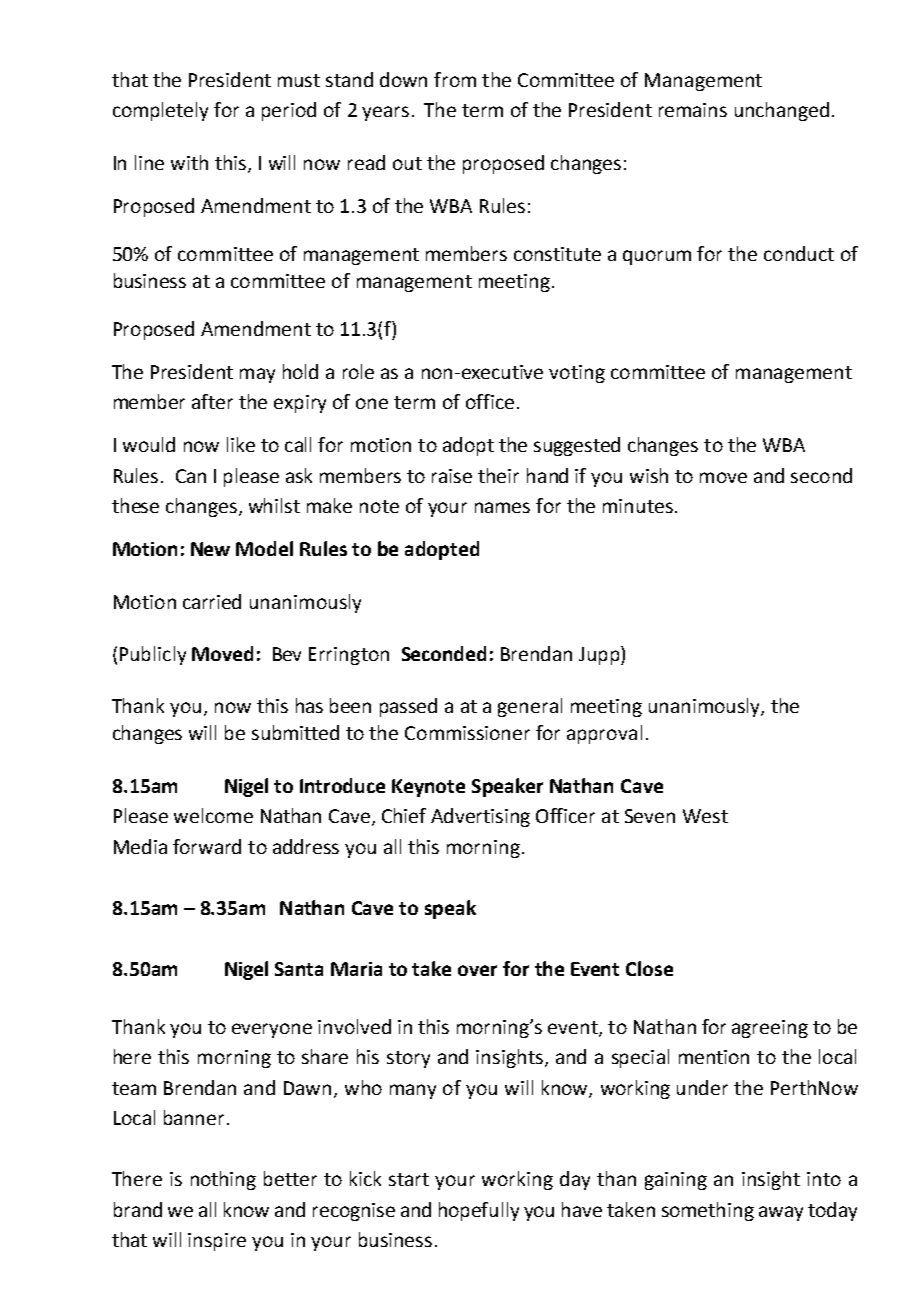 This screenshot has width=924, height=1308. I want to click on agreeing, so click(770, 1029).
